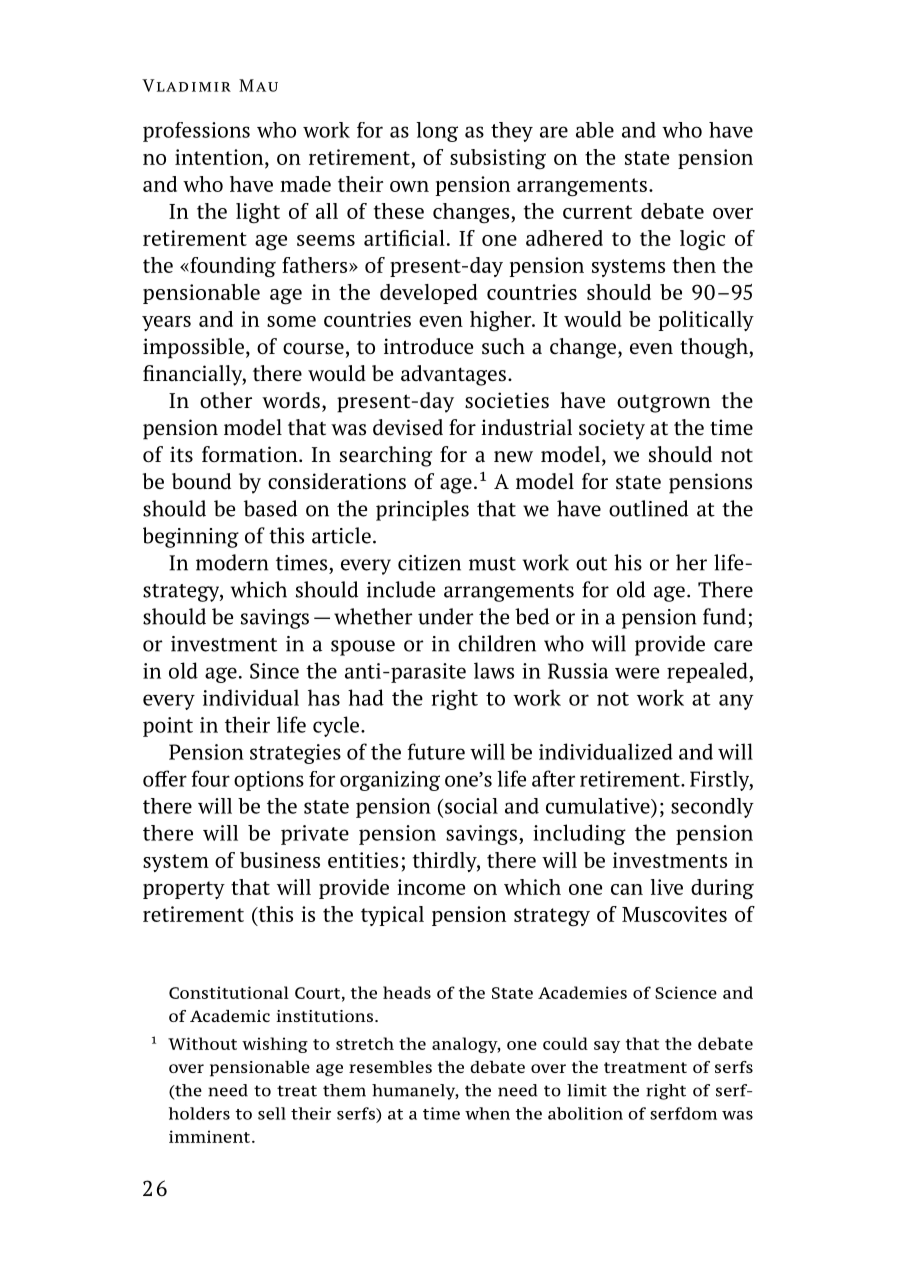 The image size is (907, 1284). Describe the element at coordinates (274, 671) in the document. I see `Since` at that location.
